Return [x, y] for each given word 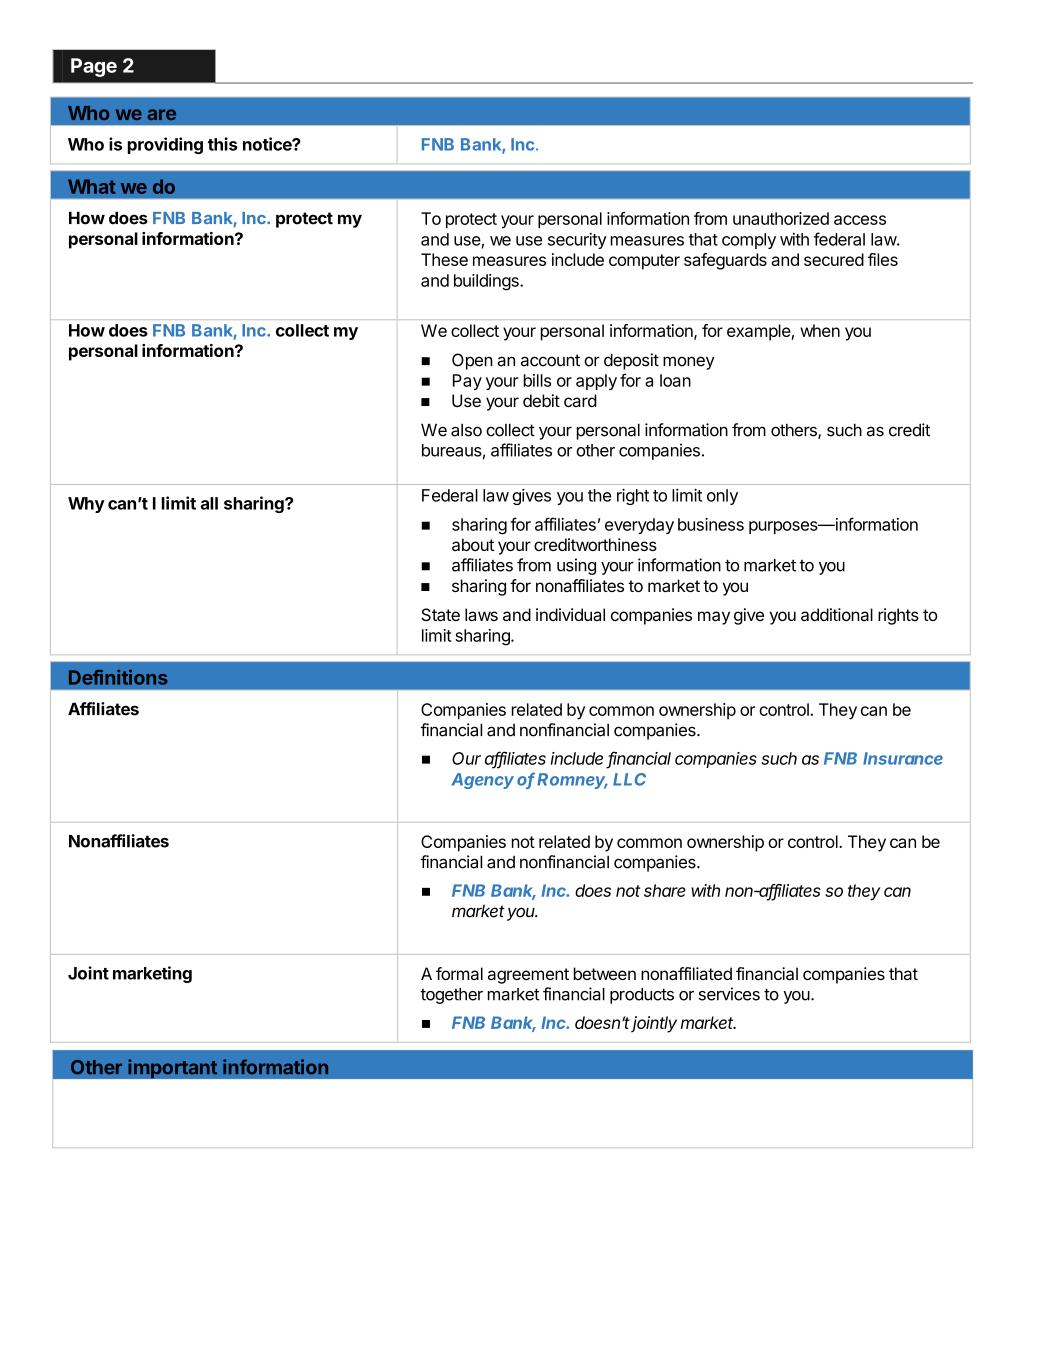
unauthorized [781, 218]
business [711, 524]
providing [165, 145]
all [209, 503]
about [473, 544]
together [451, 996]
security [577, 241]
